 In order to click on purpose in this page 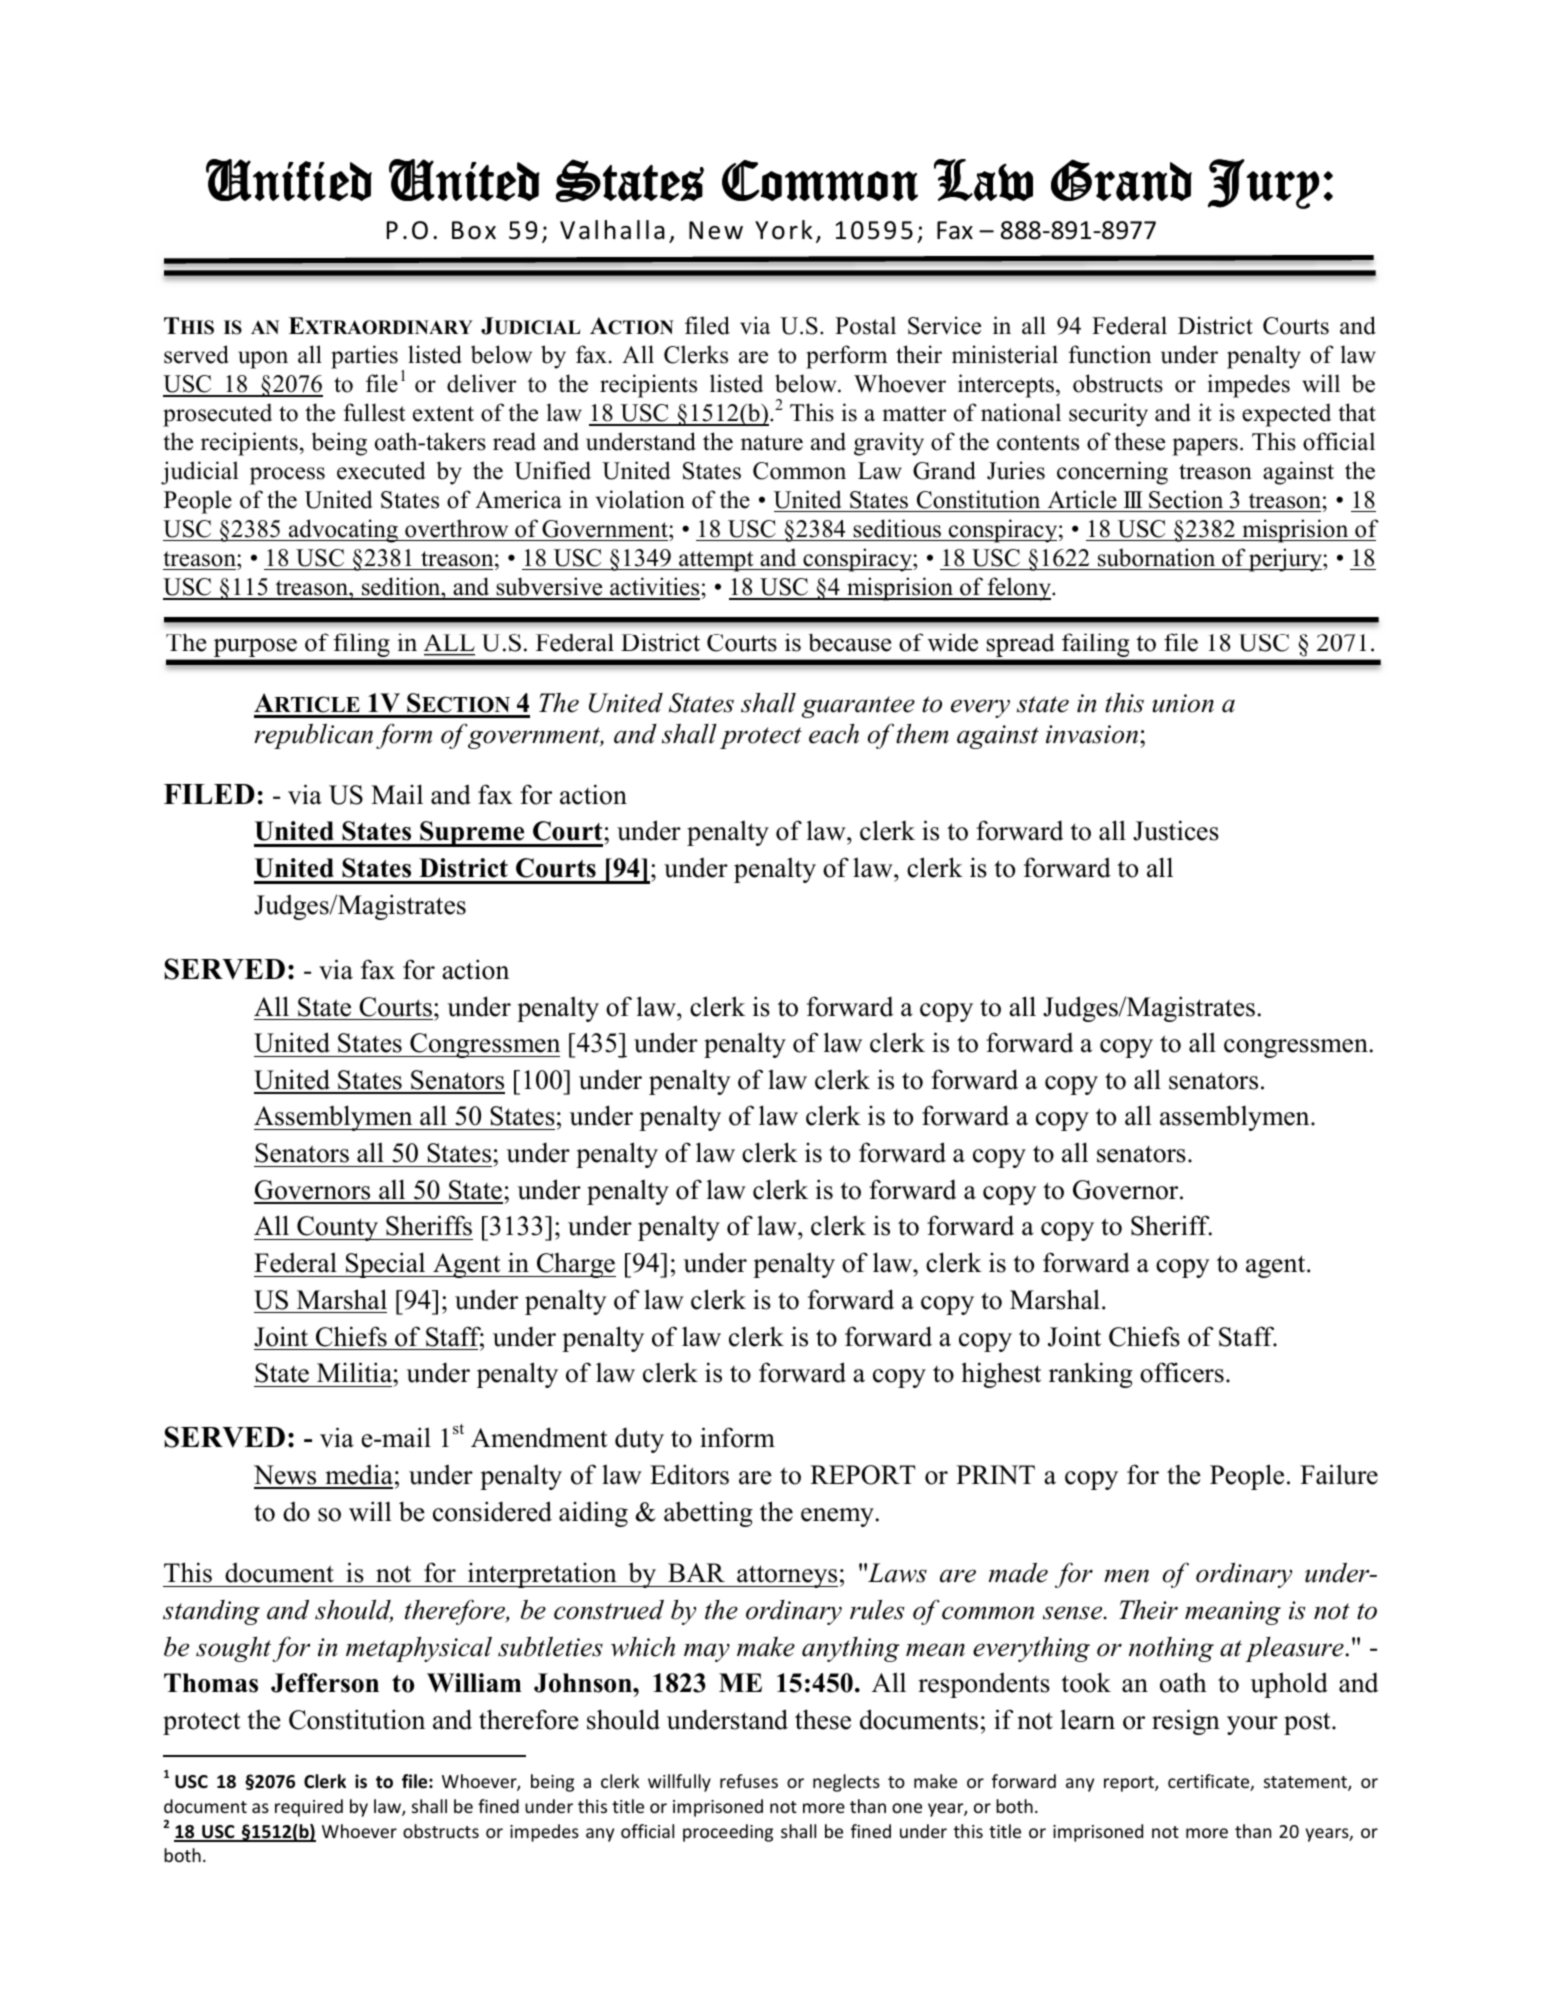, I will do `click(255, 648)`.
